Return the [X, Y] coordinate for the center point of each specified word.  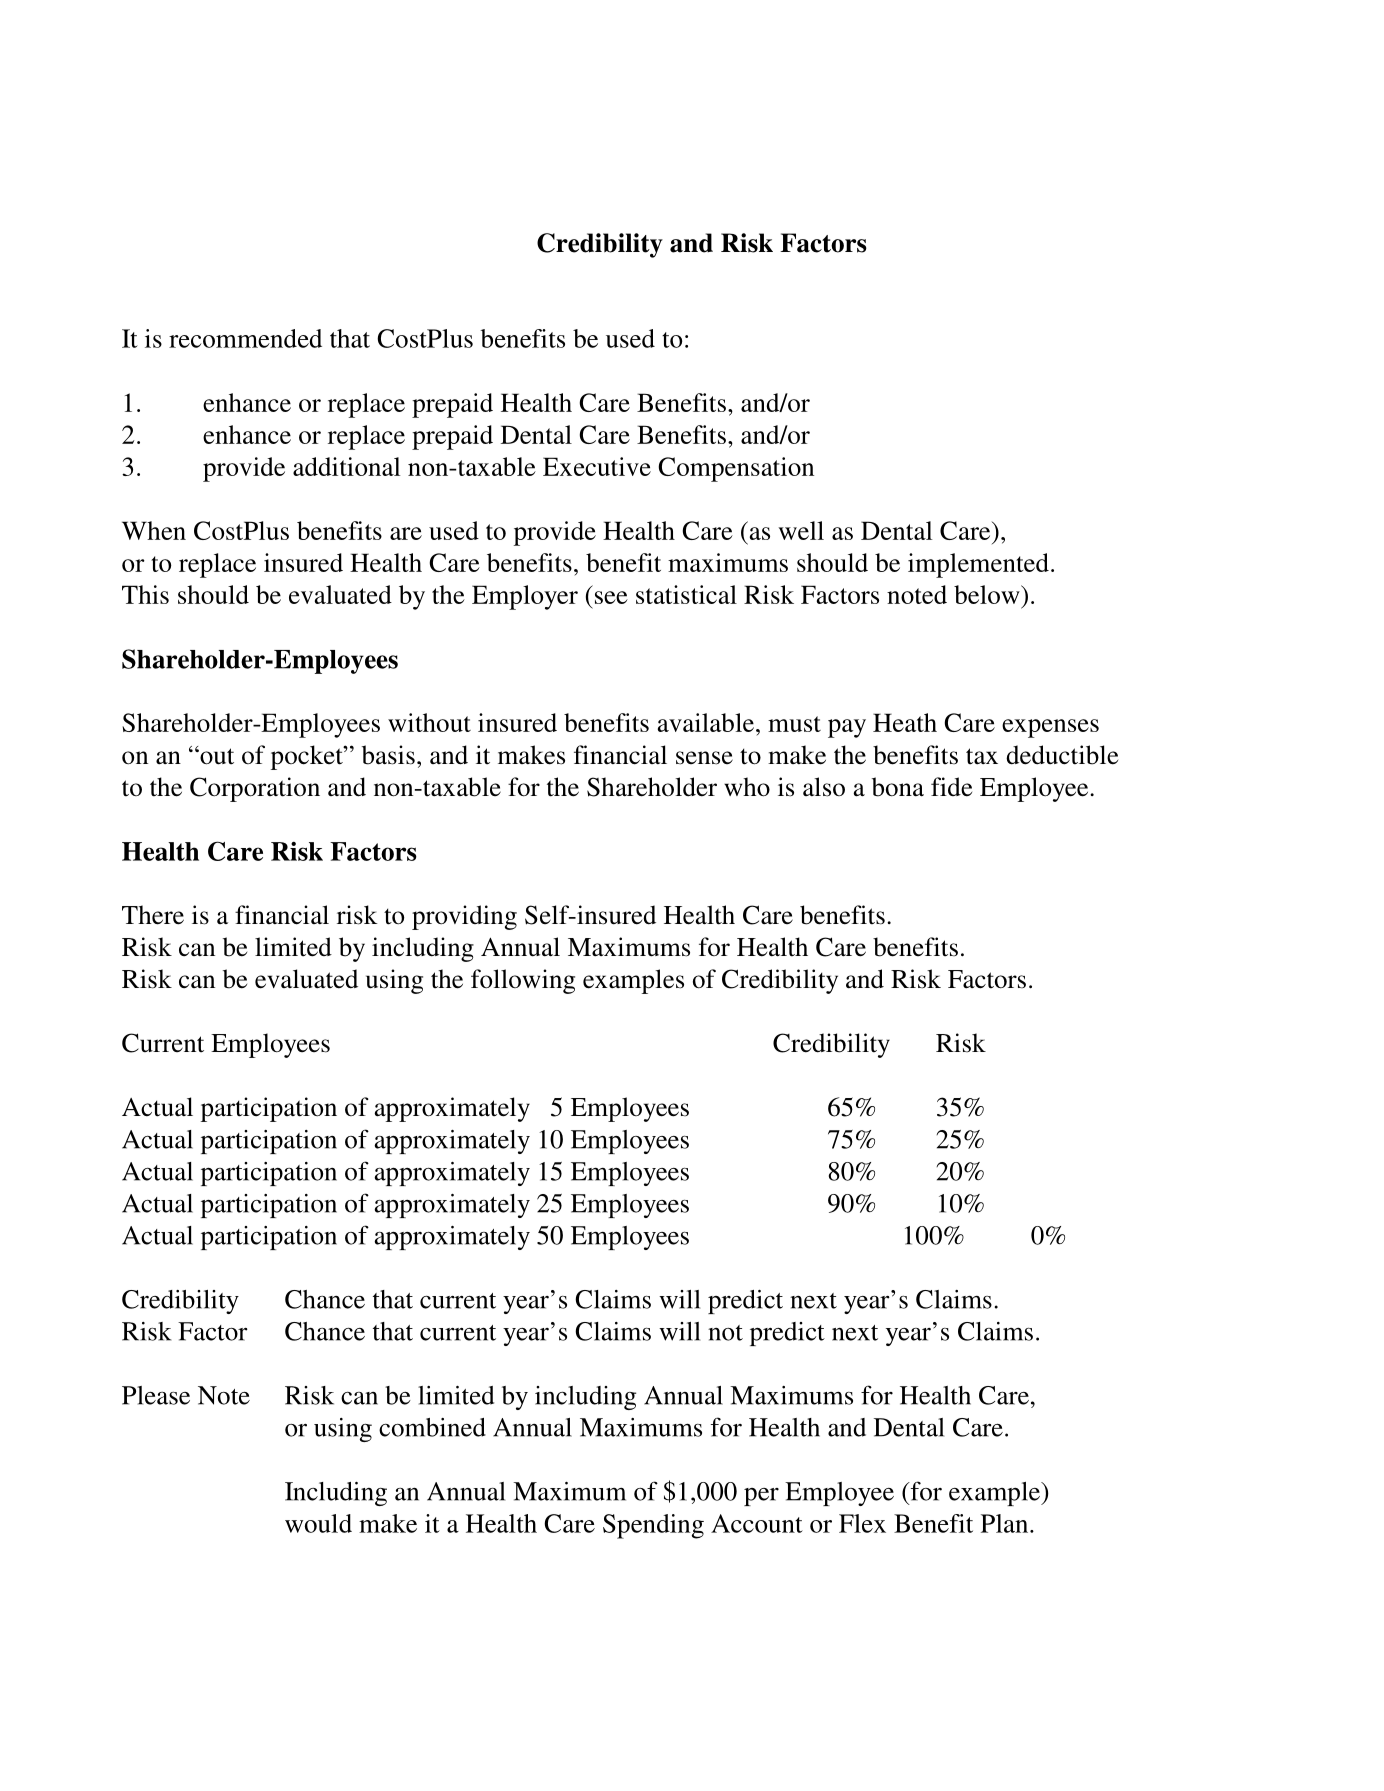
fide [951, 787]
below [988, 594]
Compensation [736, 469]
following [523, 981]
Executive [597, 466]
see [611, 597]
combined [432, 1427]
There [153, 915]
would [318, 1523]
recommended [245, 338]
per [761, 1497]
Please [156, 1395]
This [145, 594]
